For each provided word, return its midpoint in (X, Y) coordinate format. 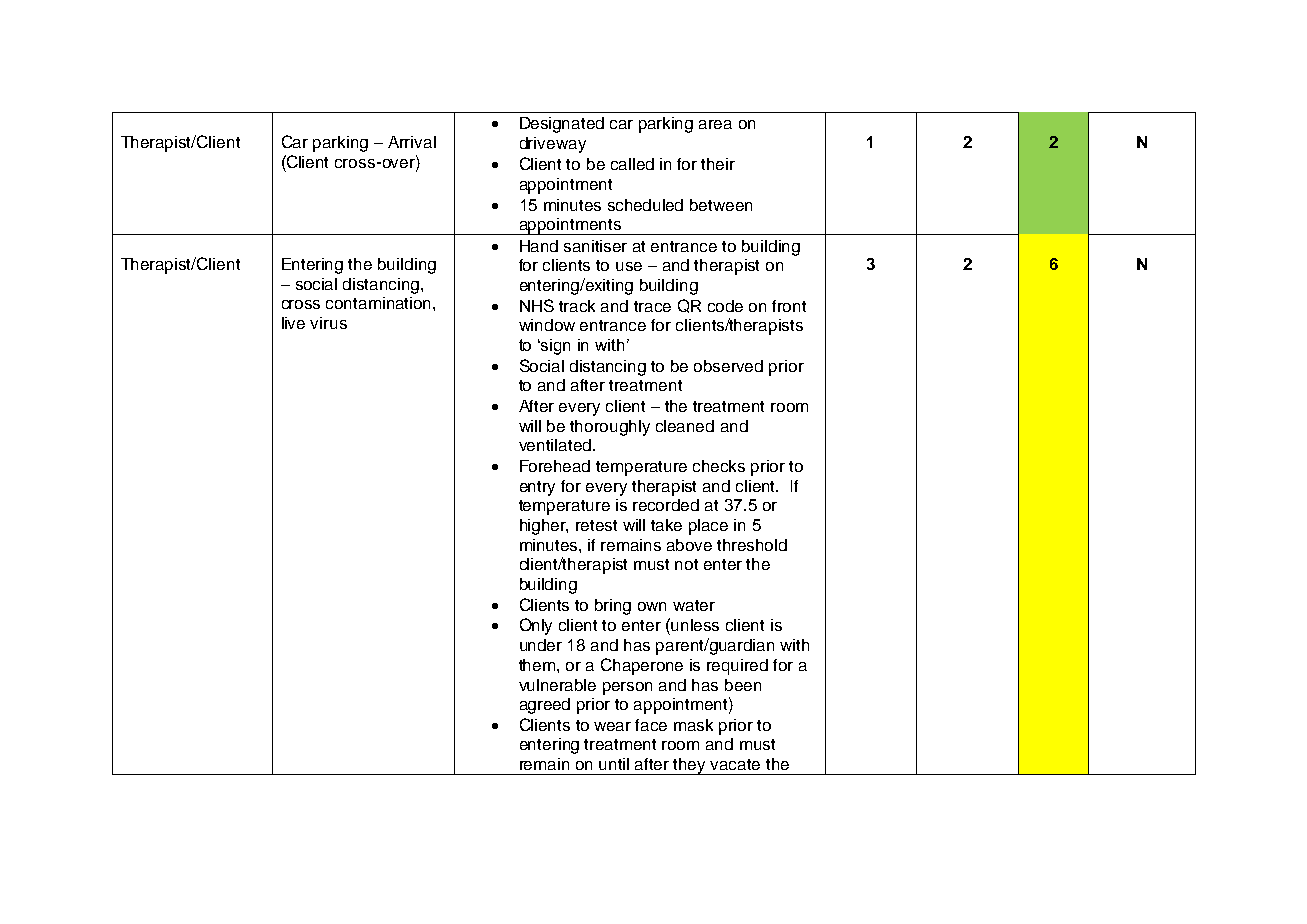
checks (719, 466)
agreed (545, 706)
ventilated (555, 445)
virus (328, 323)
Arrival (412, 142)
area (715, 124)
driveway (553, 145)
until (614, 764)
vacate (735, 764)
